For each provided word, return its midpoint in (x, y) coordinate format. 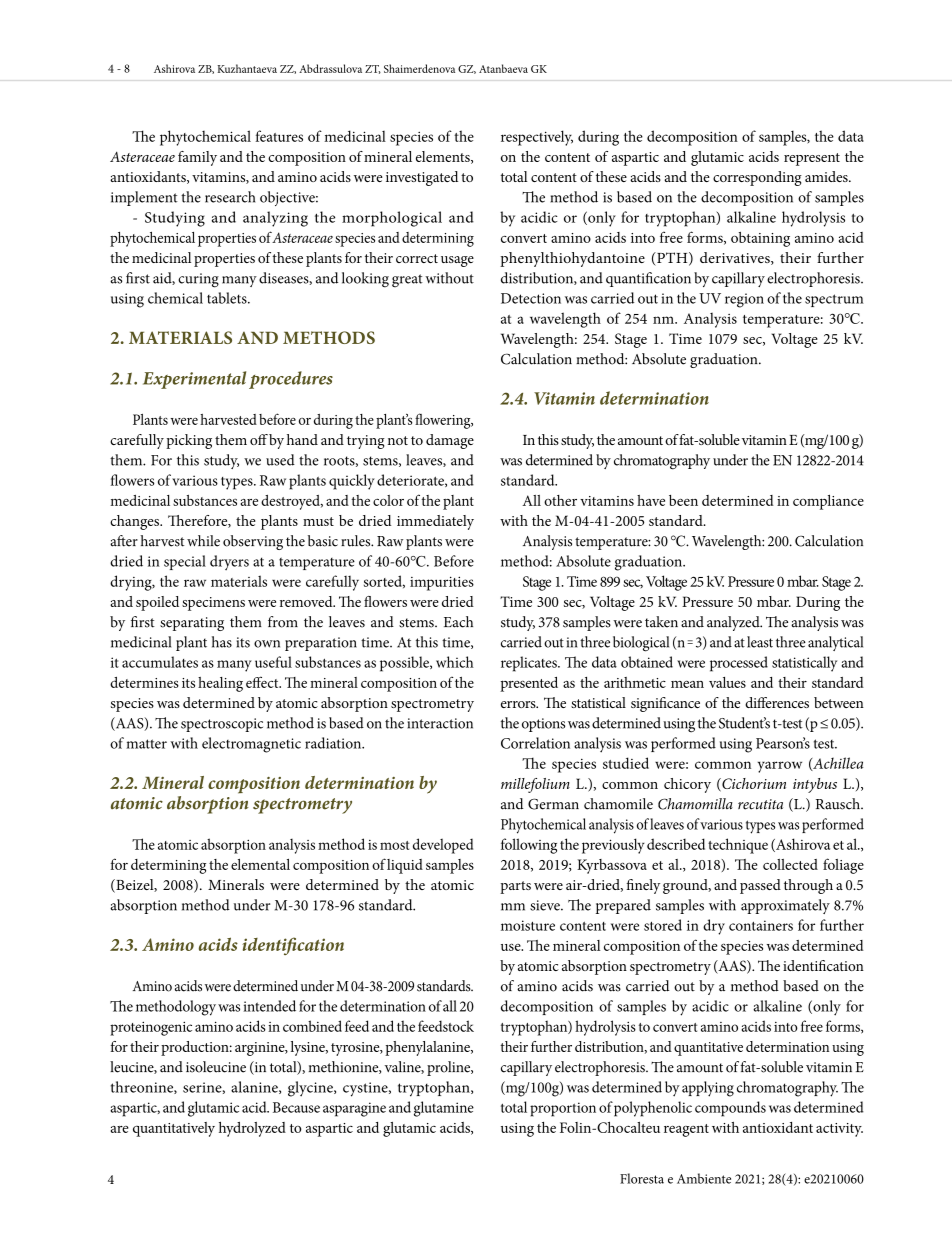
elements (444, 157)
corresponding (757, 178)
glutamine (444, 1109)
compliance (828, 502)
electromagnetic (251, 745)
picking (189, 441)
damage (450, 441)
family (197, 158)
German (553, 804)
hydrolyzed (252, 1129)
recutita (760, 804)
